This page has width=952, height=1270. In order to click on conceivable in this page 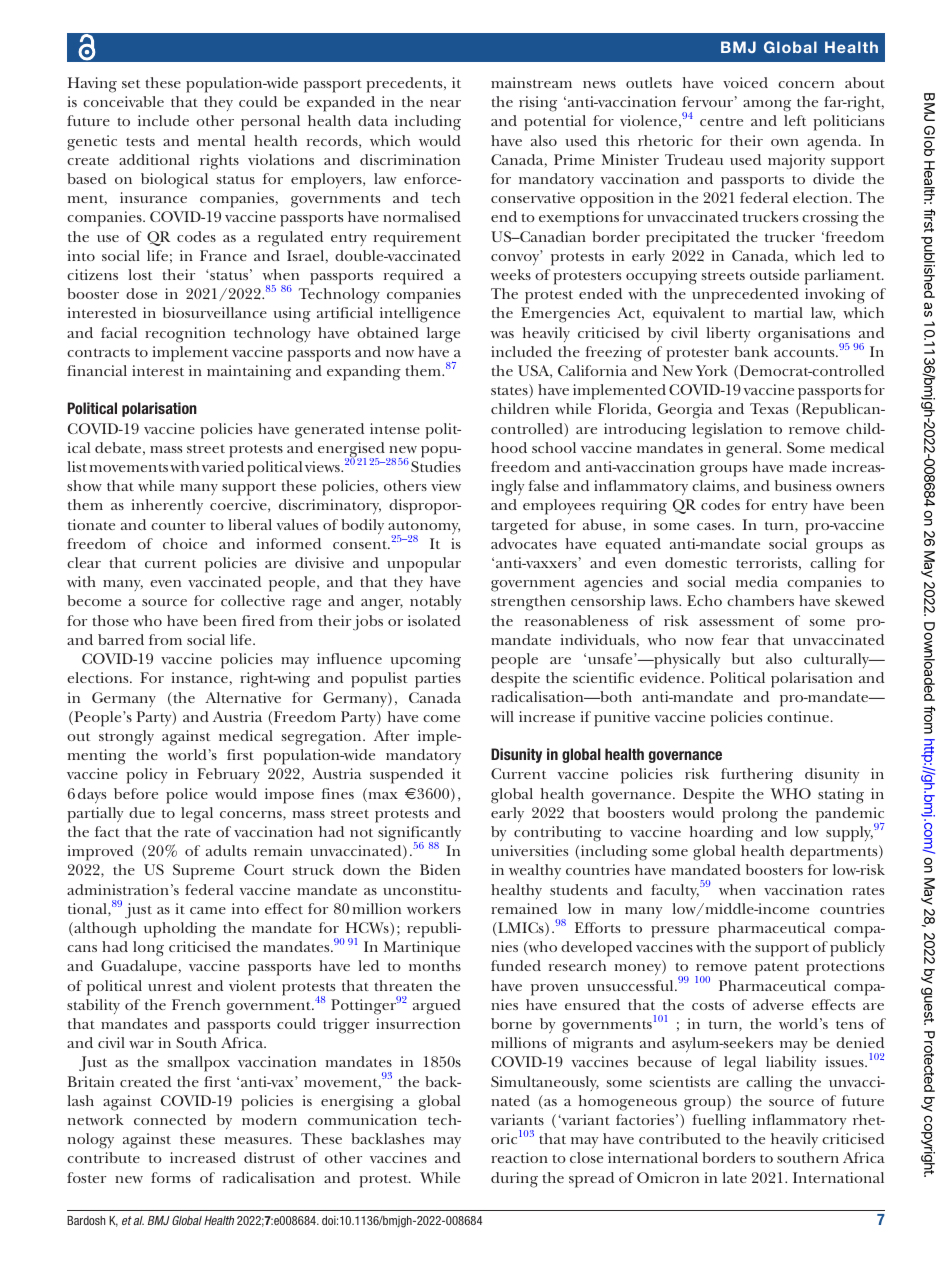, I will do `click(123, 101)`.
